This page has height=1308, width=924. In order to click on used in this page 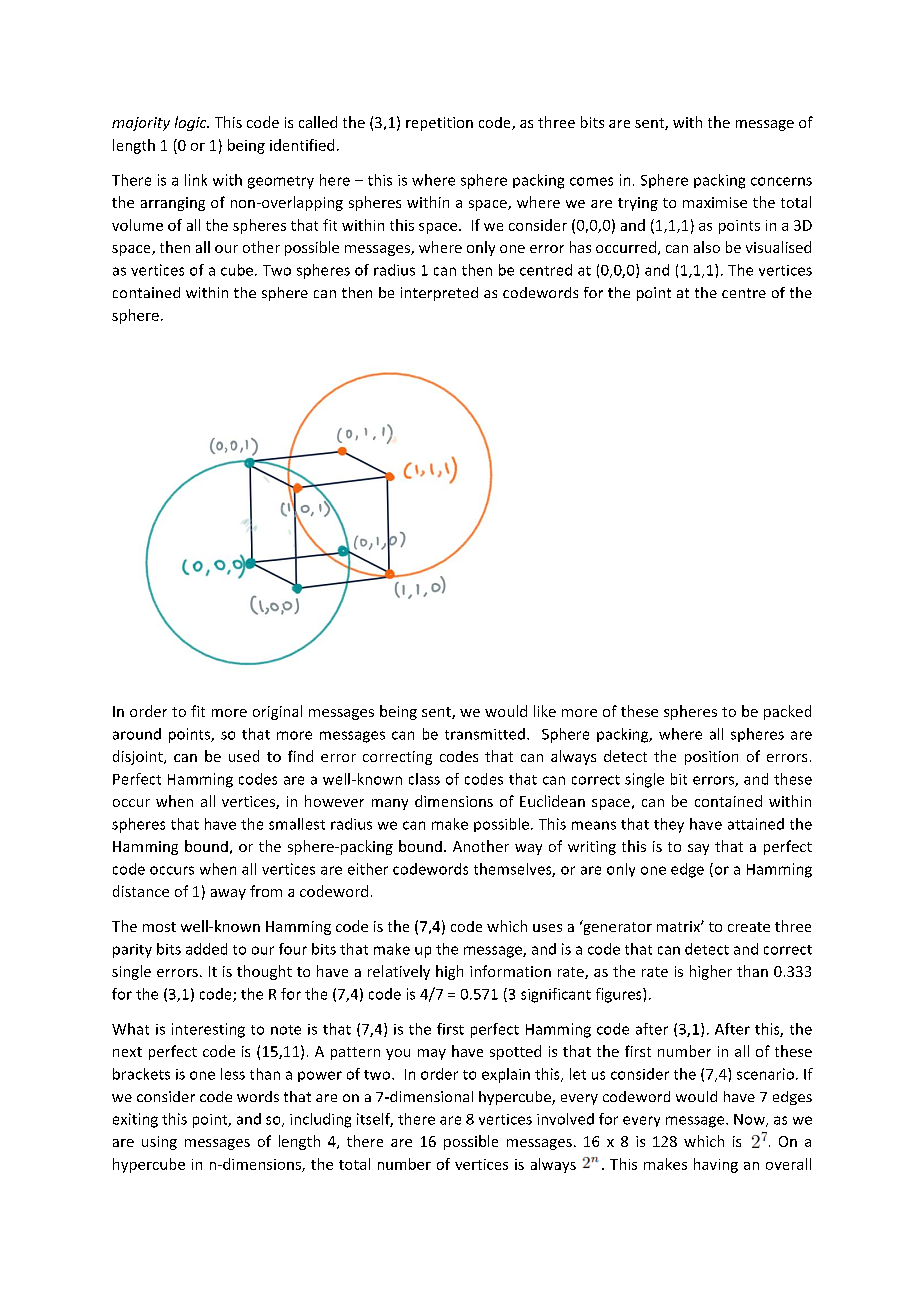, I will do `click(244, 756)`.
